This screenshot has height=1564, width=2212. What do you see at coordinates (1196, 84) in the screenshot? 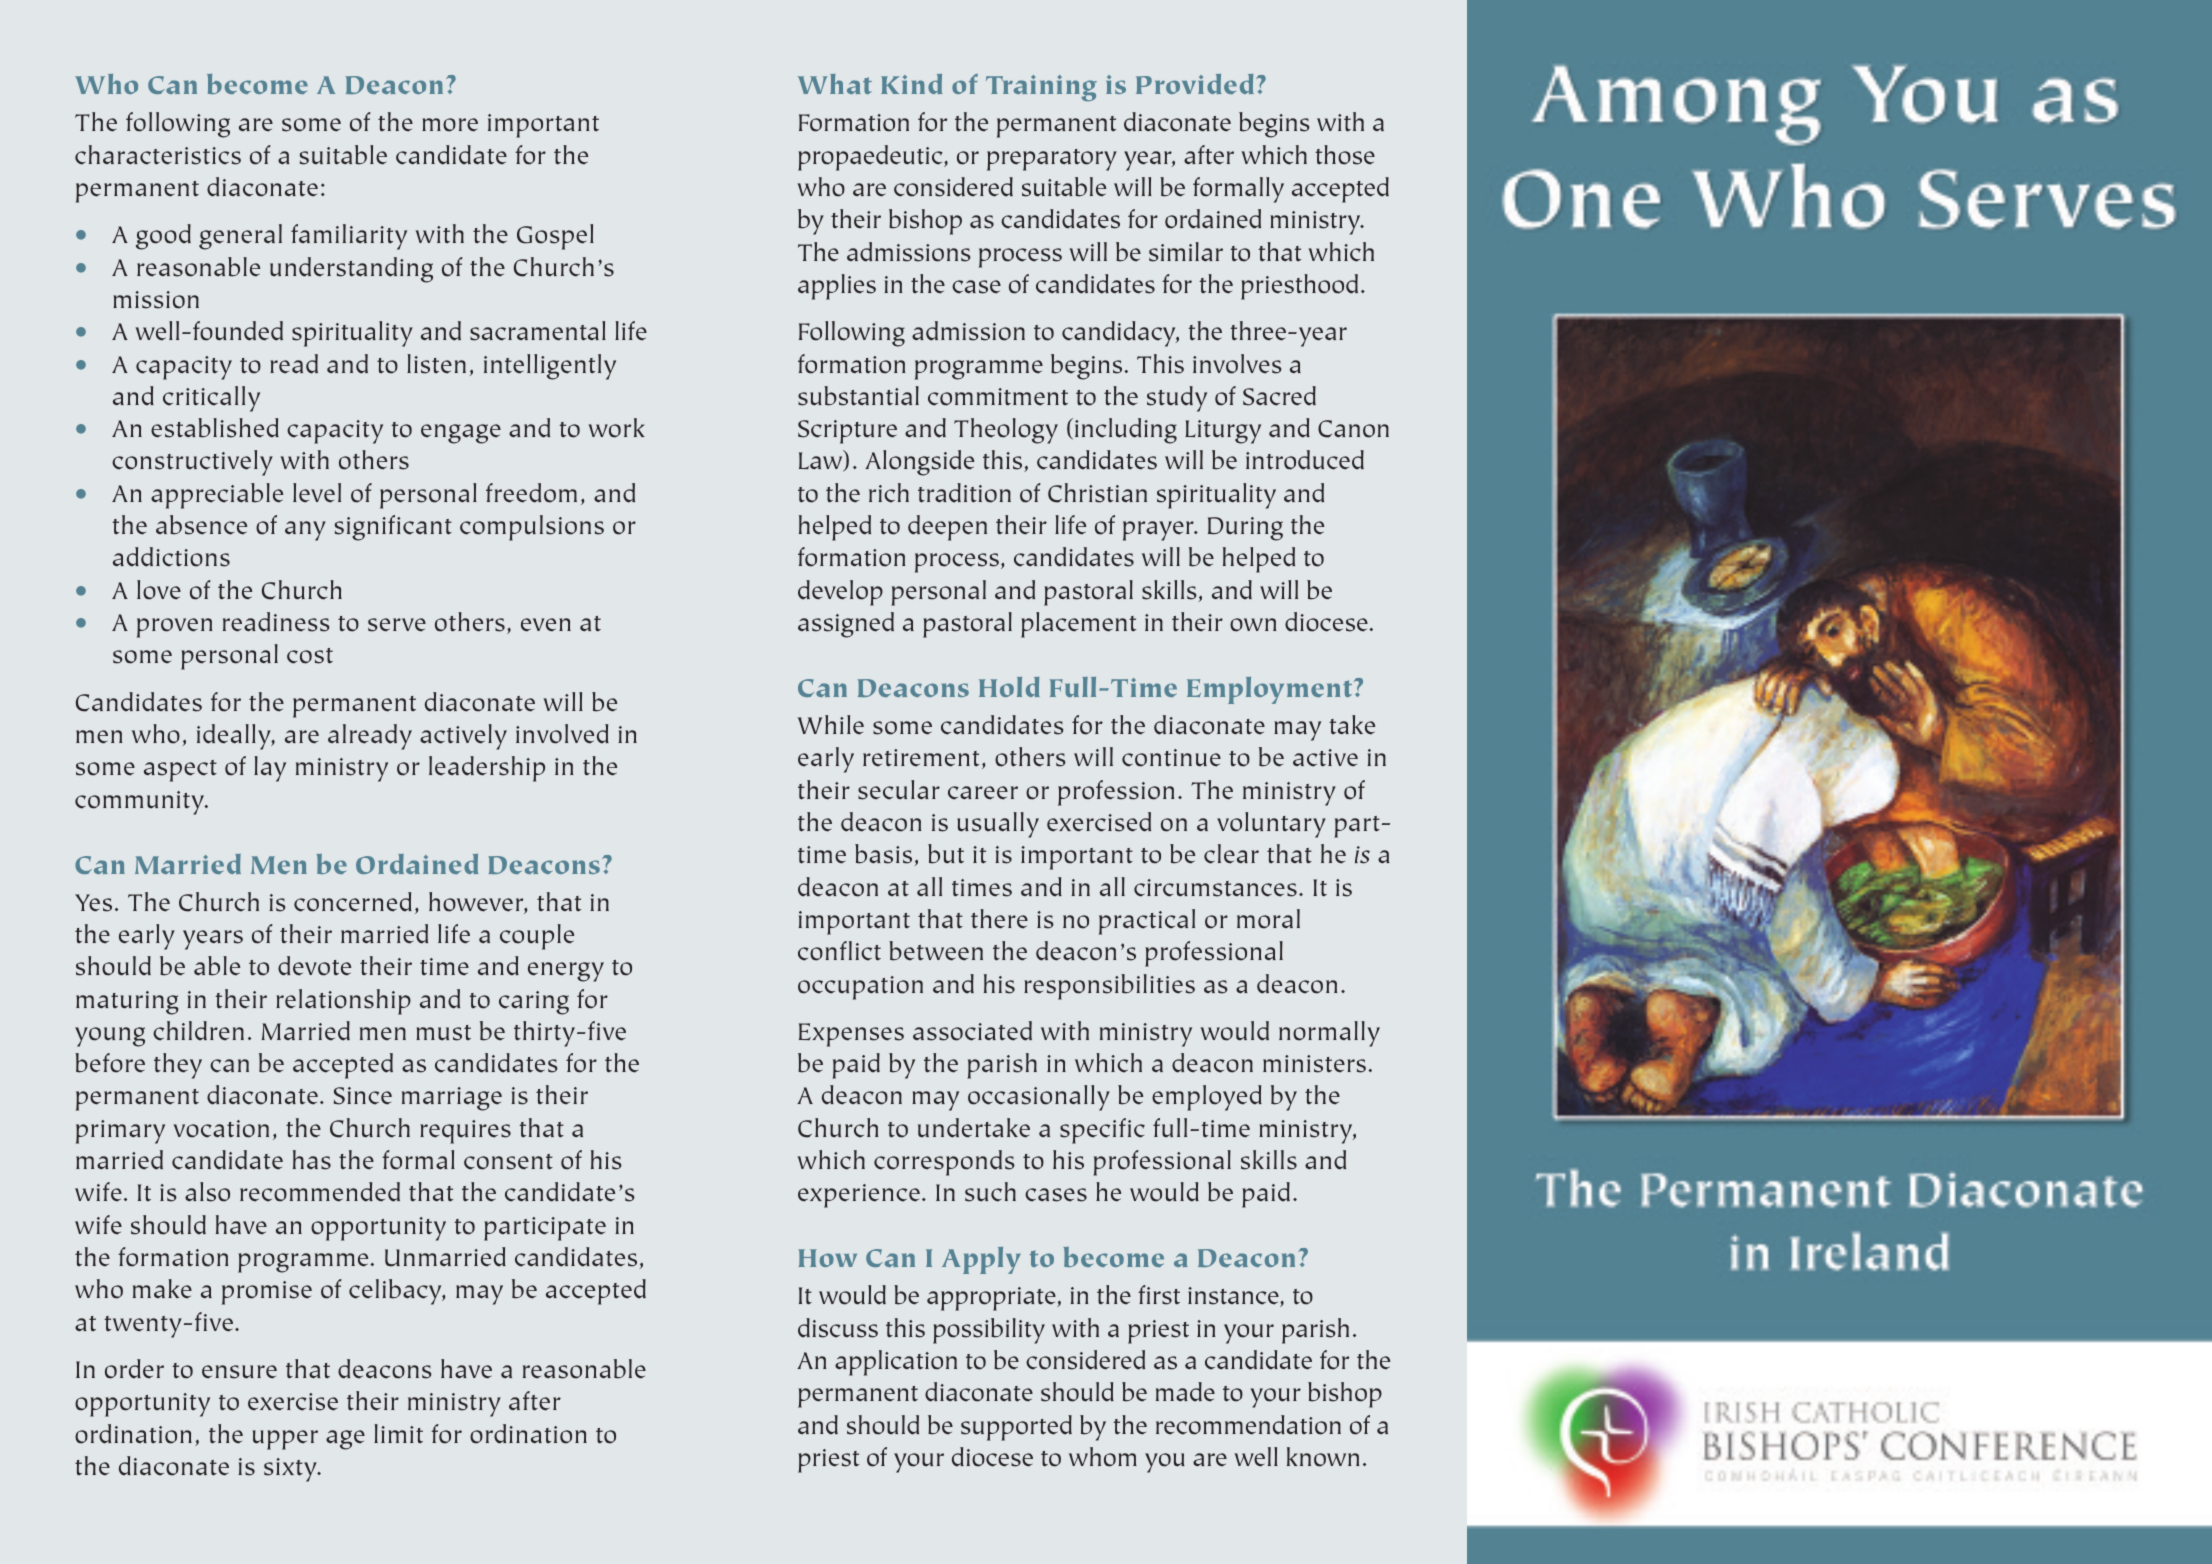
I see `Provided` at bounding box center [1196, 84].
